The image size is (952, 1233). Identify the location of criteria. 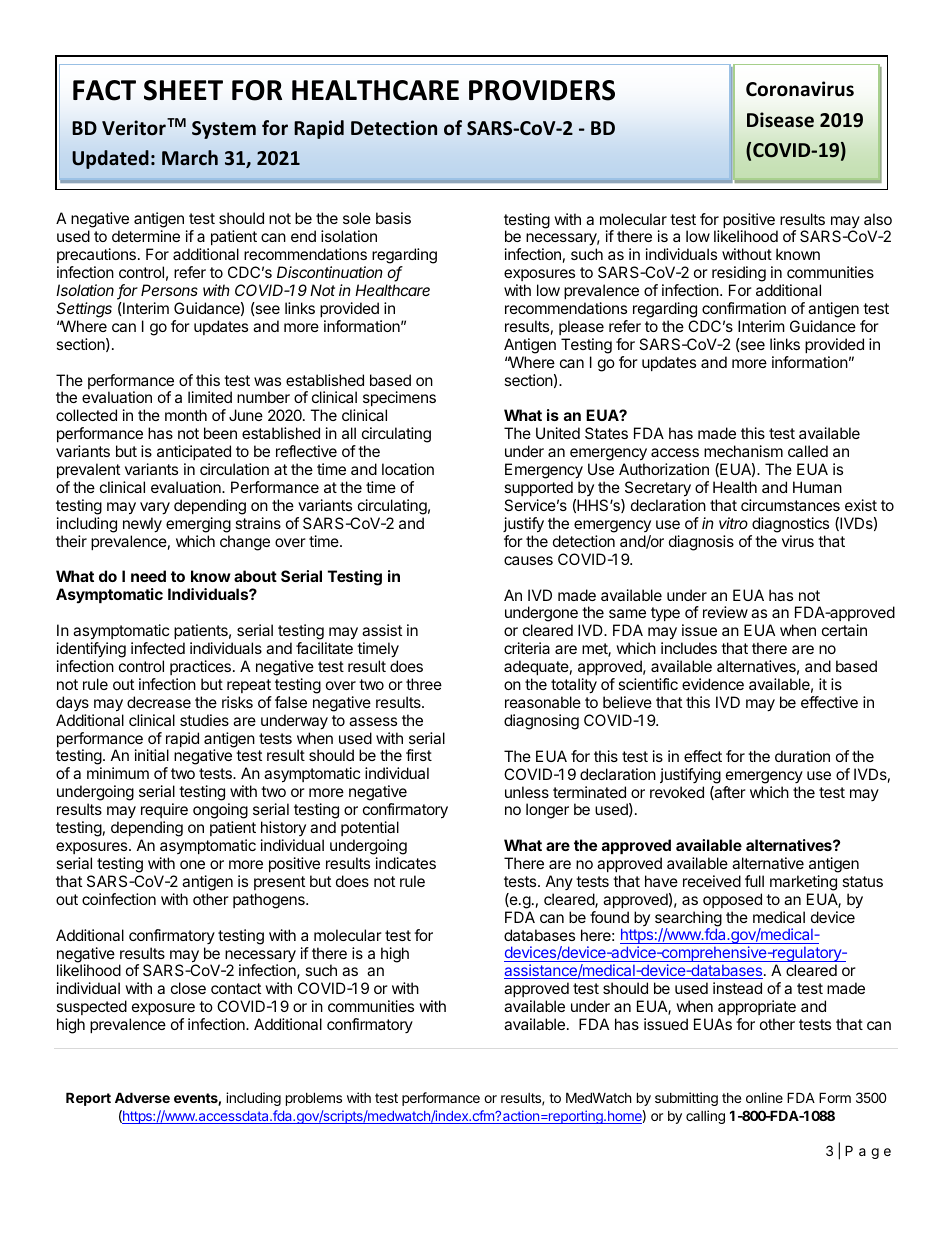
(527, 648).
